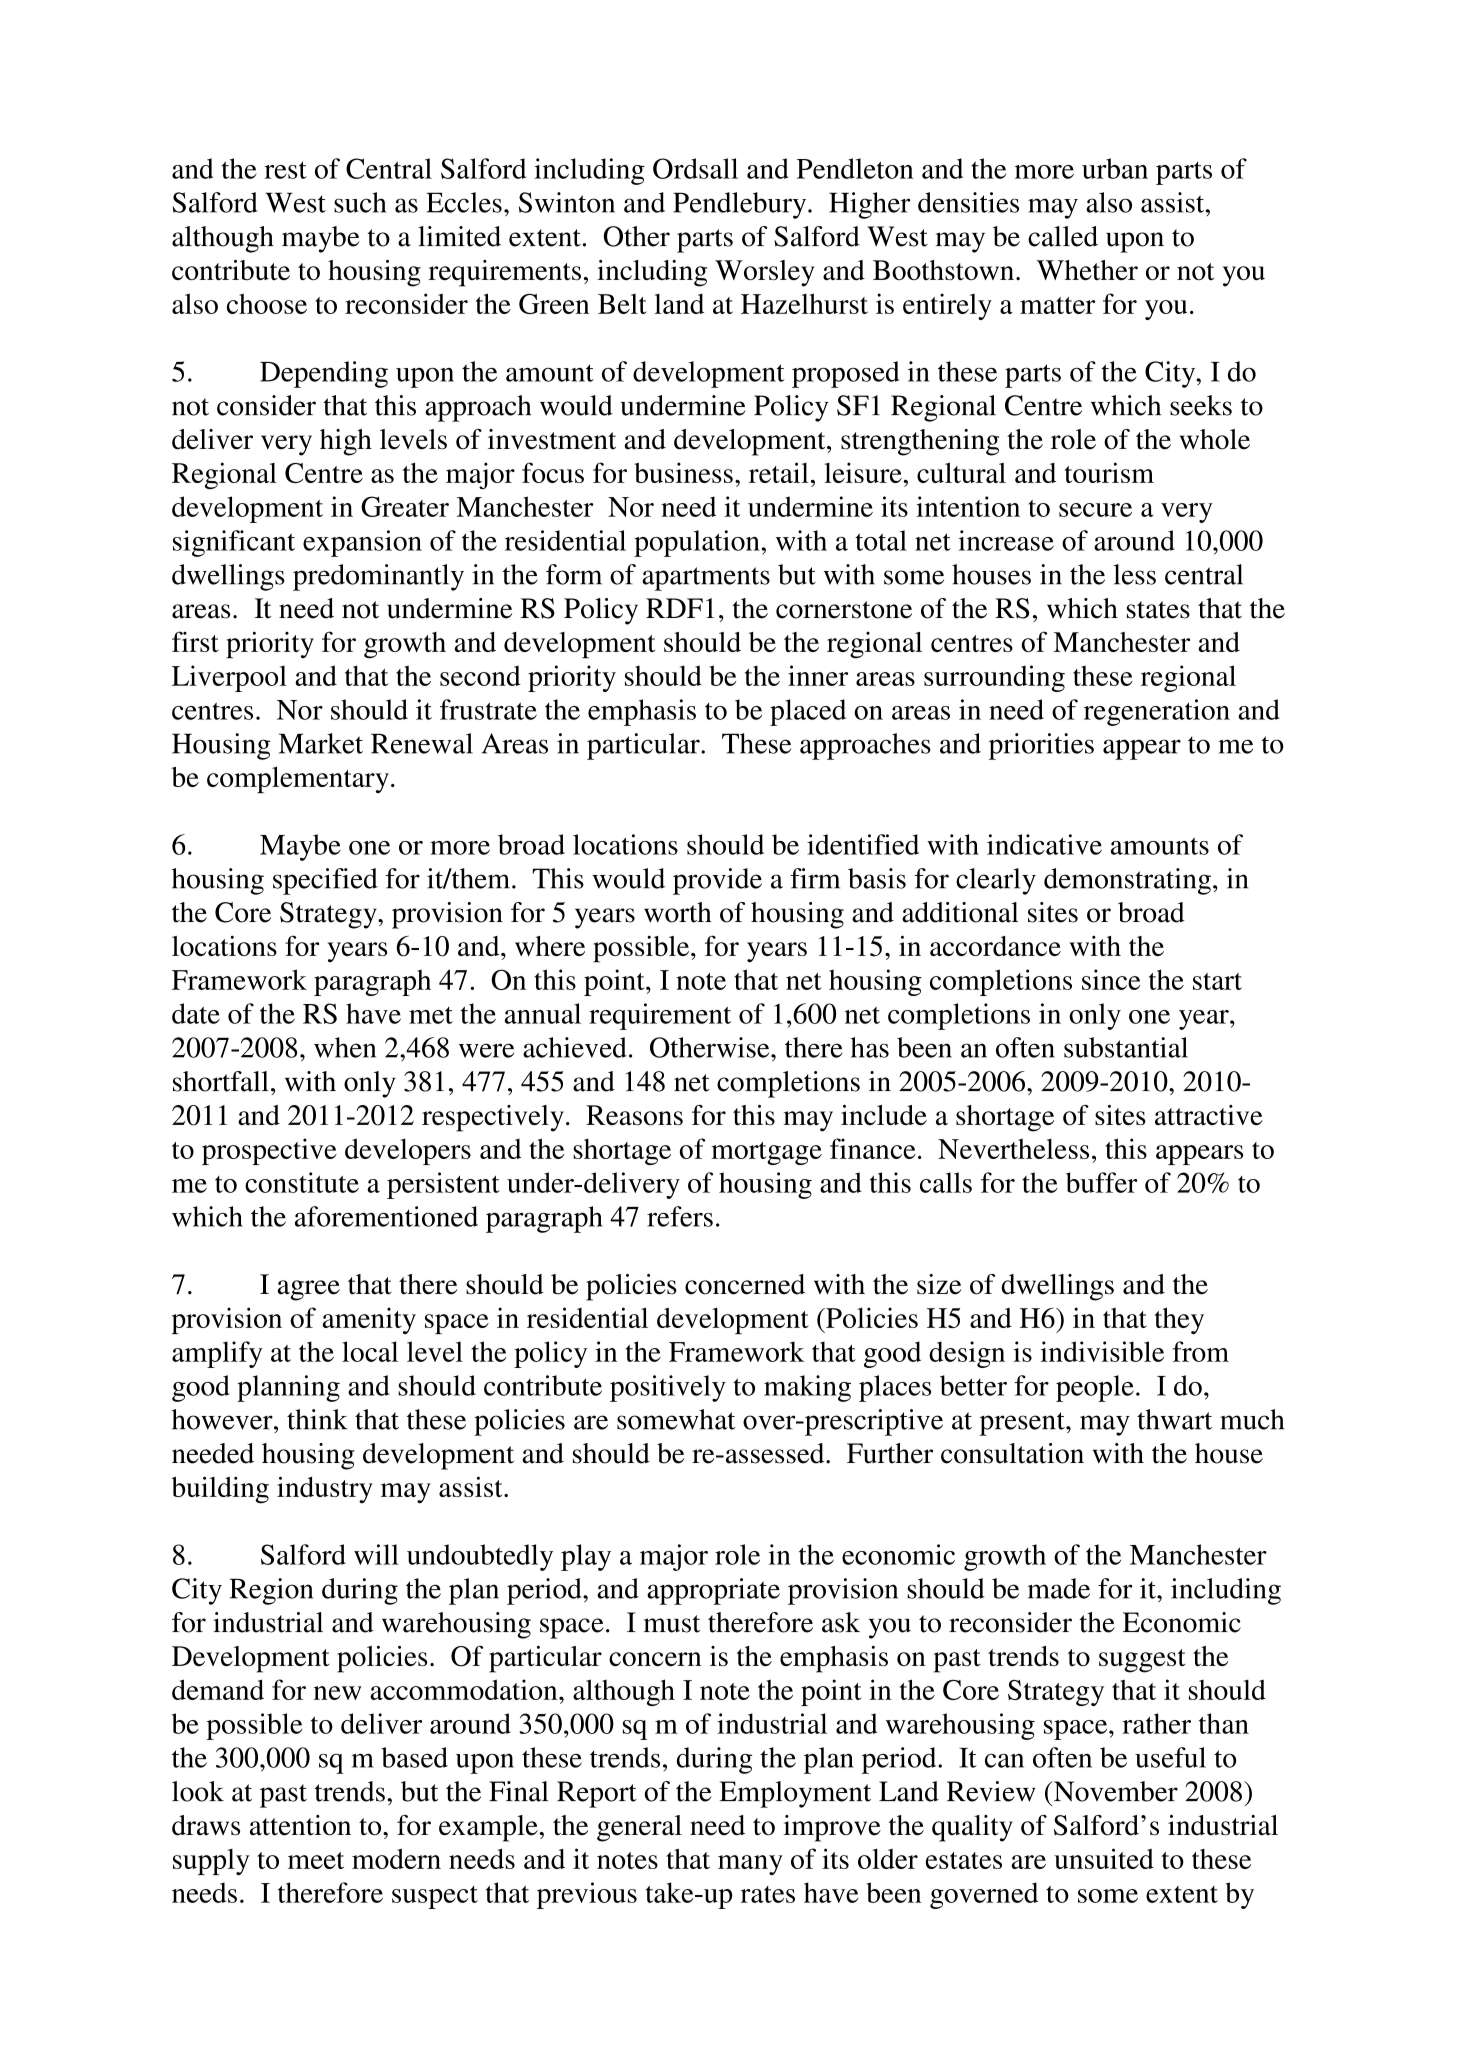 The image size is (1458, 2063). I want to click on agree, so click(309, 1290).
